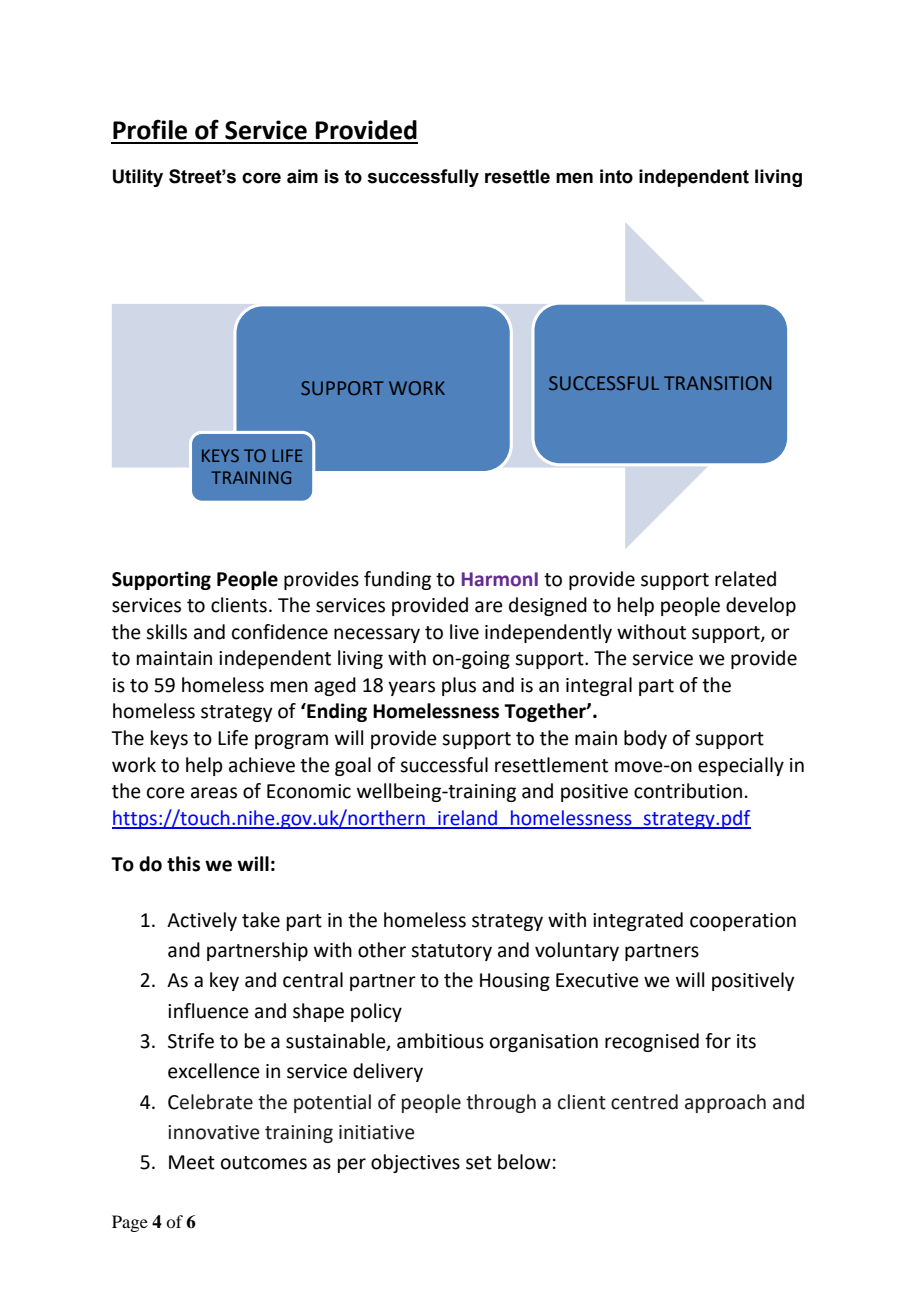 This document has height=1308, width=924. What do you see at coordinates (183, 864) in the document?
I see `this` at bounding box center [183, 864].
